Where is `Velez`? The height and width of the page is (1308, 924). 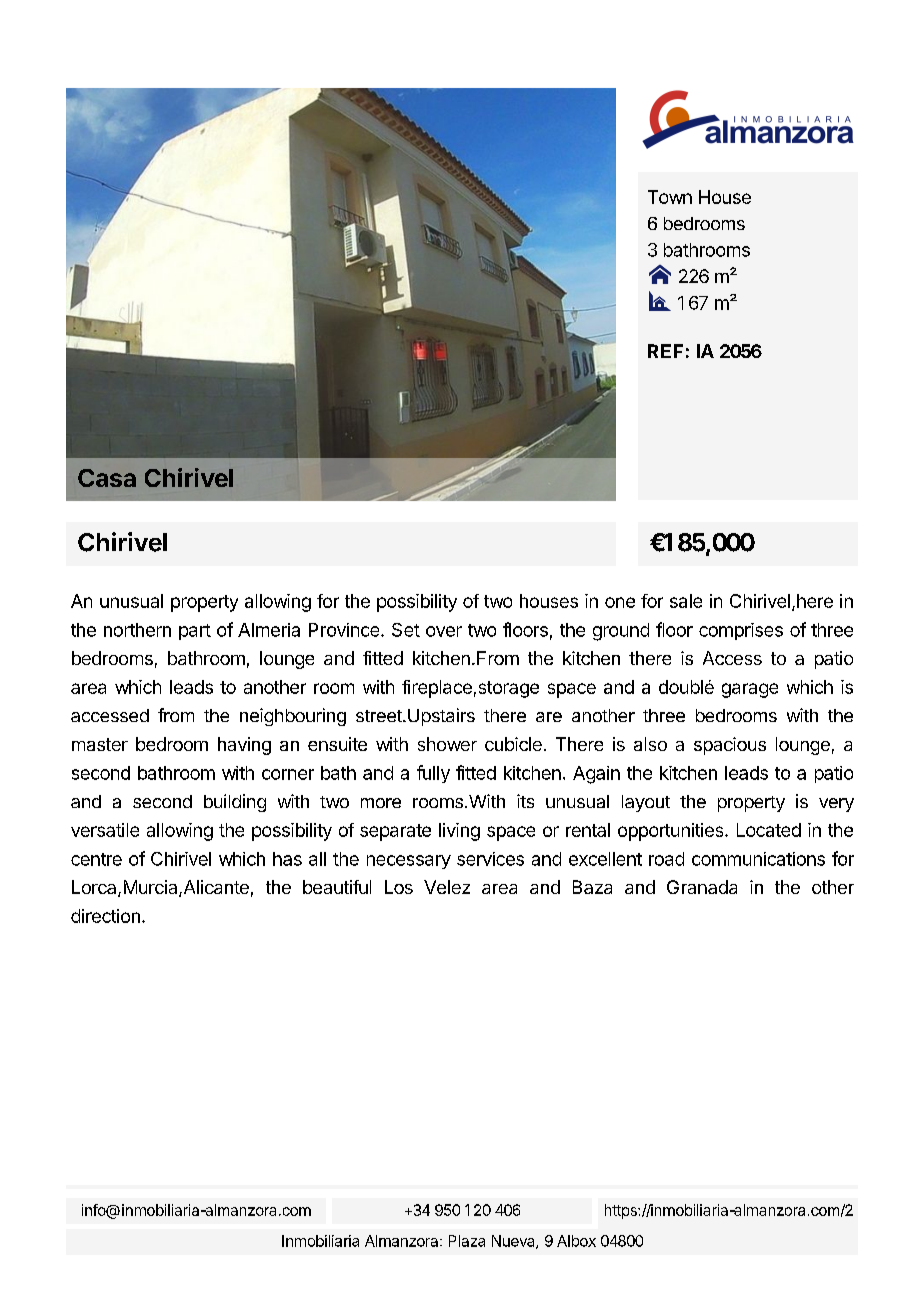 Velez is located at coordinates (447, 887).
